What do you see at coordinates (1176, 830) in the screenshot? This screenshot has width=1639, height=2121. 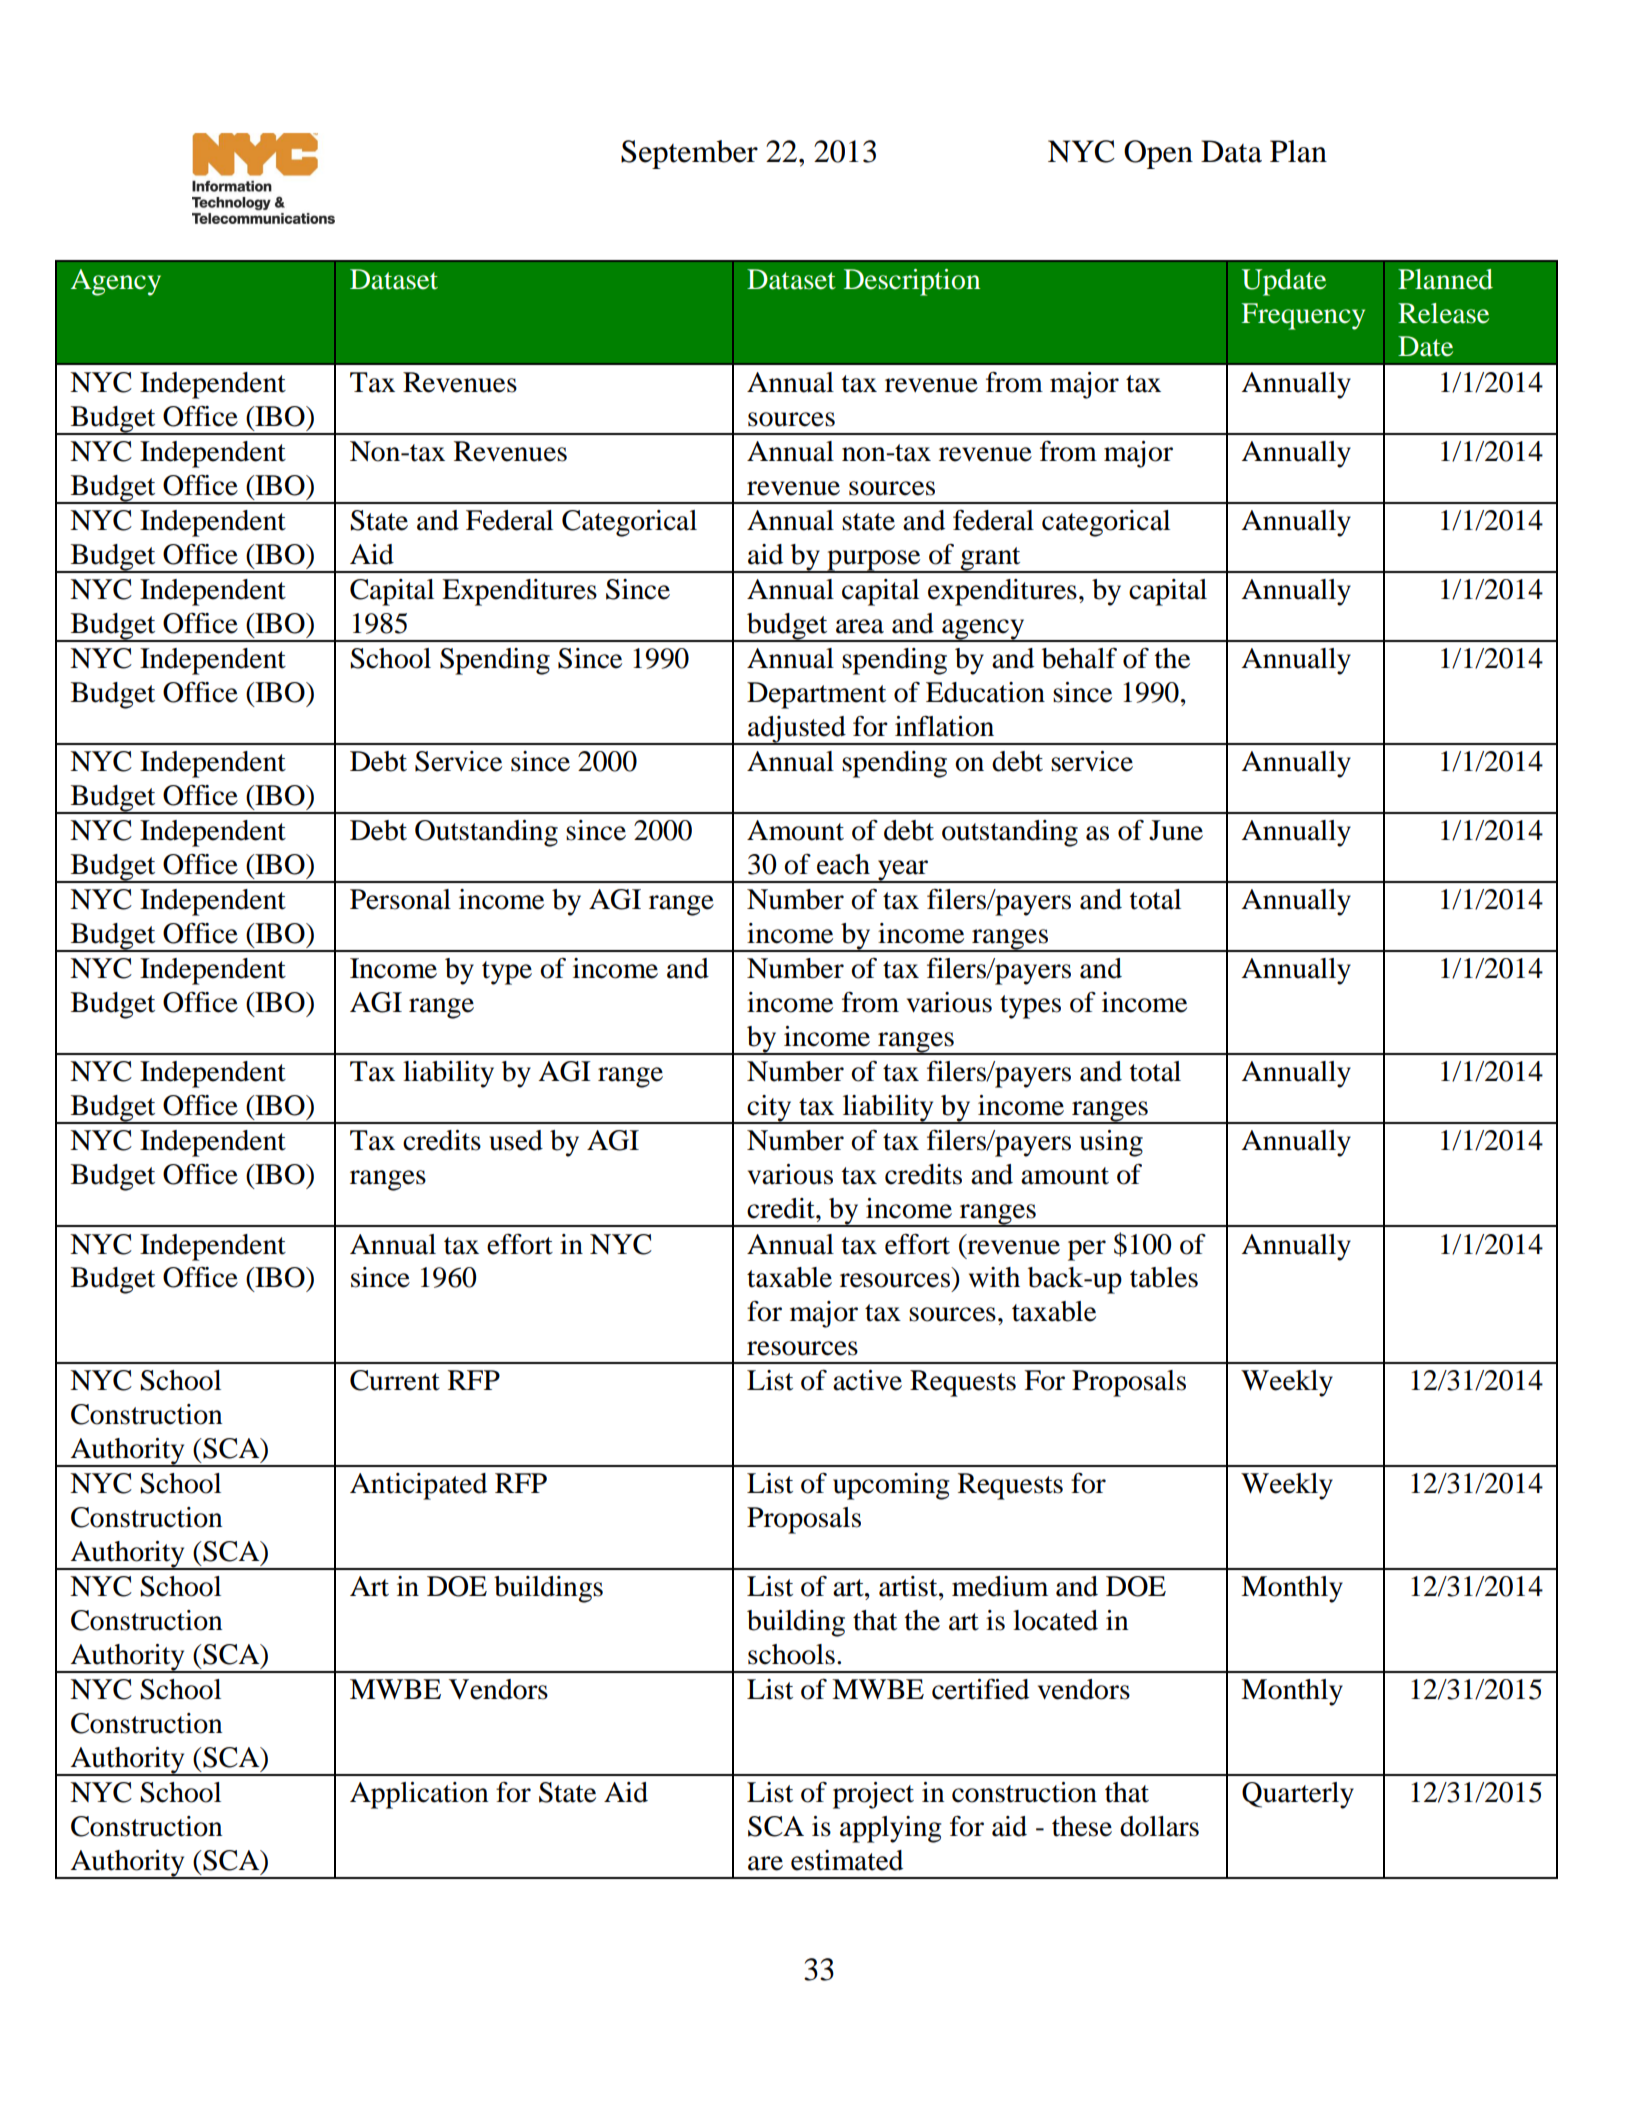 I see `June` at bounding box center [1176, 830].
